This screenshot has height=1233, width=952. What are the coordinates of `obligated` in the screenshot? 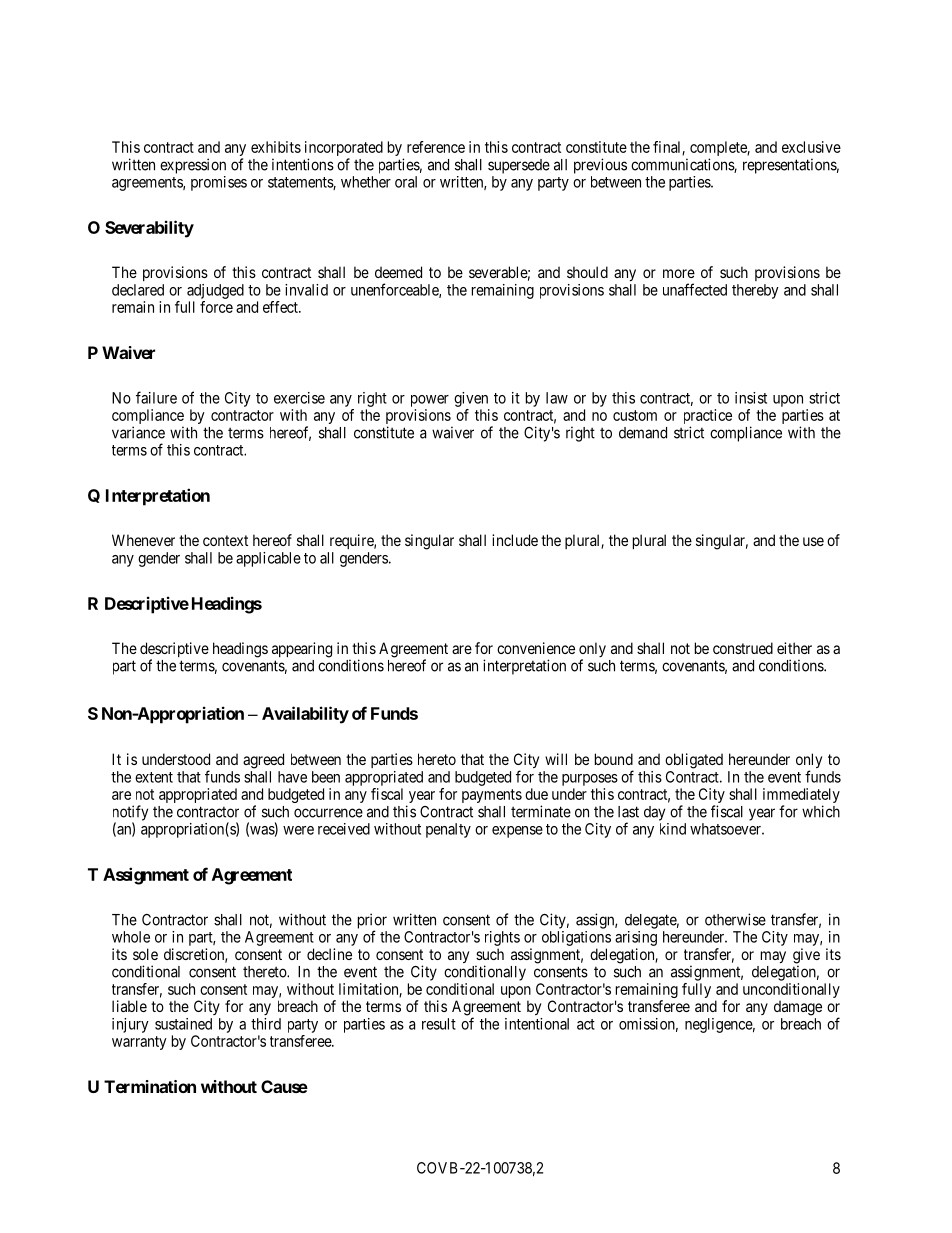 It's located at (694, 761).
